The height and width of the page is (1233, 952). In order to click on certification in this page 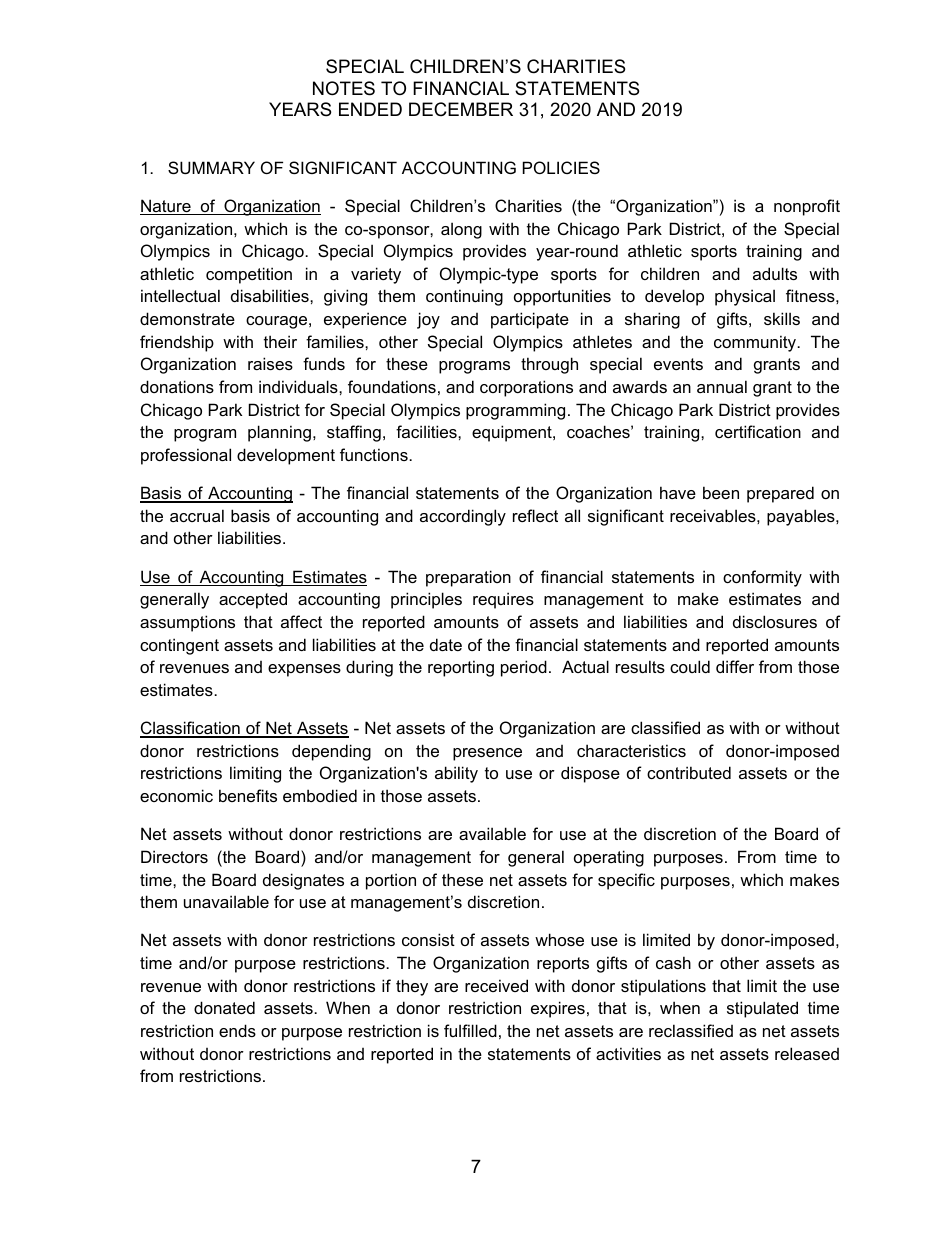, I will do `click(758, 431)`.
